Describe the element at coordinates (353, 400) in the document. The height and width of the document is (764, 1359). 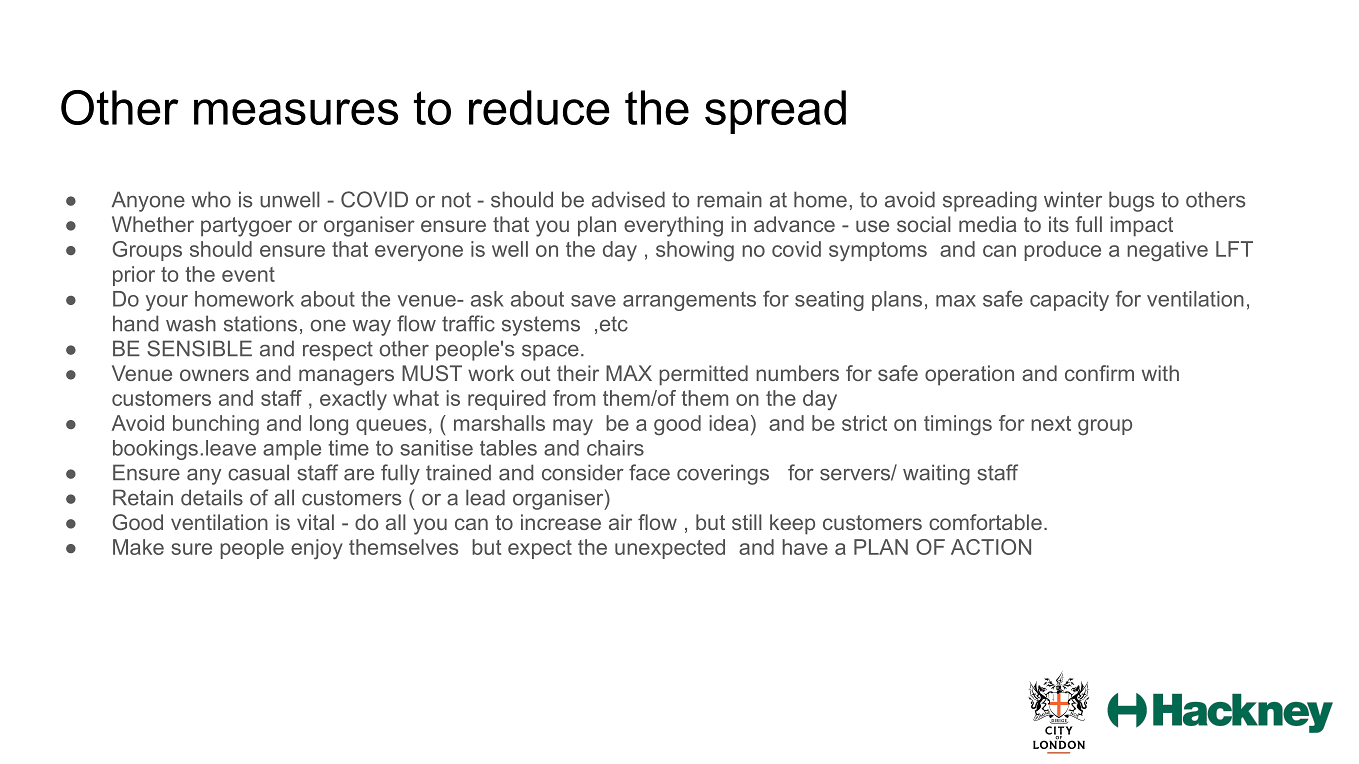
I see `exactly` at that location.
